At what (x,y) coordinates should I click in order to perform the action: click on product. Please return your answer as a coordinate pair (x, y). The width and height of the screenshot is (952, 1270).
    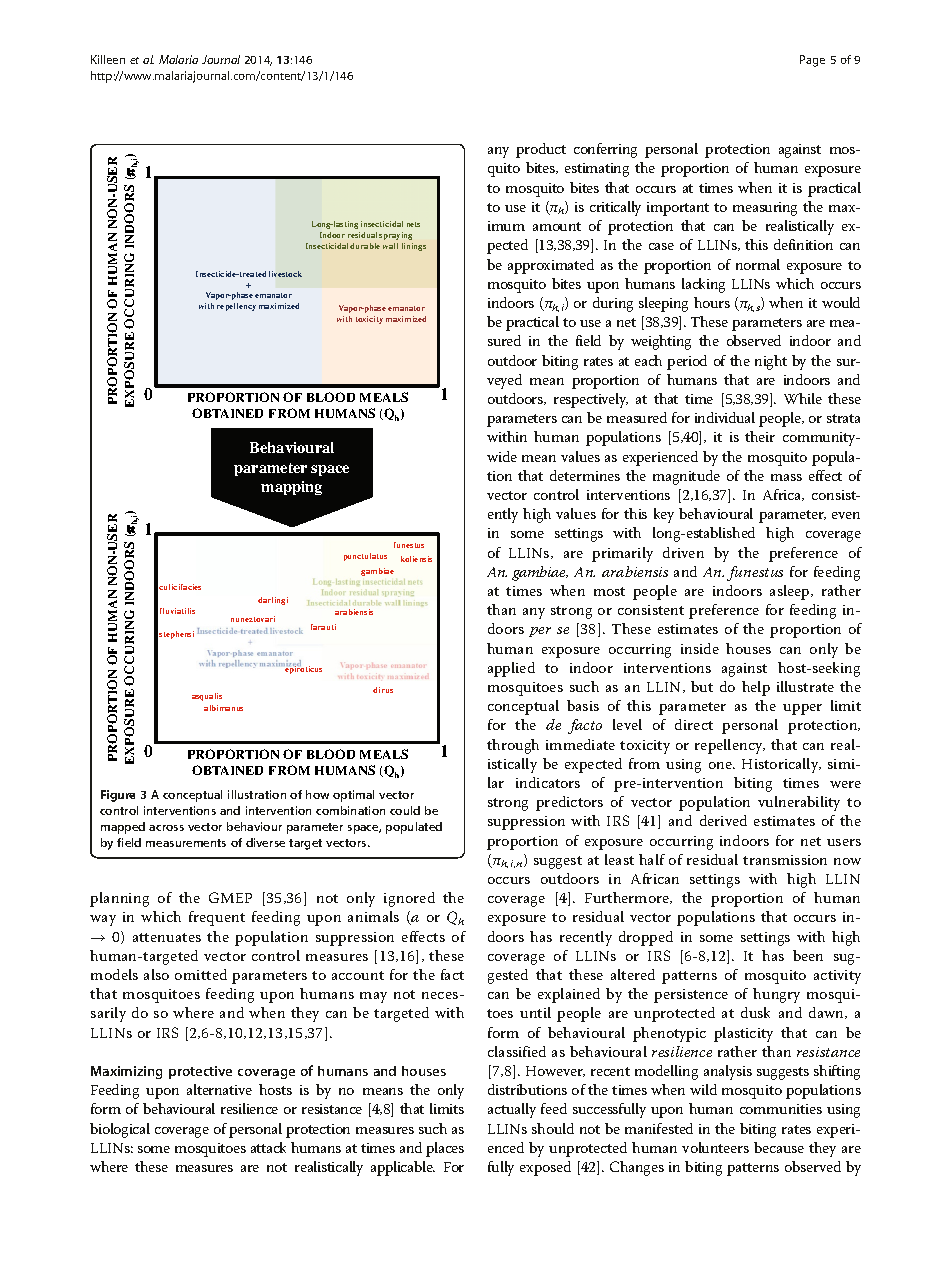
    Looking at the image, I should click on (541, 150).
